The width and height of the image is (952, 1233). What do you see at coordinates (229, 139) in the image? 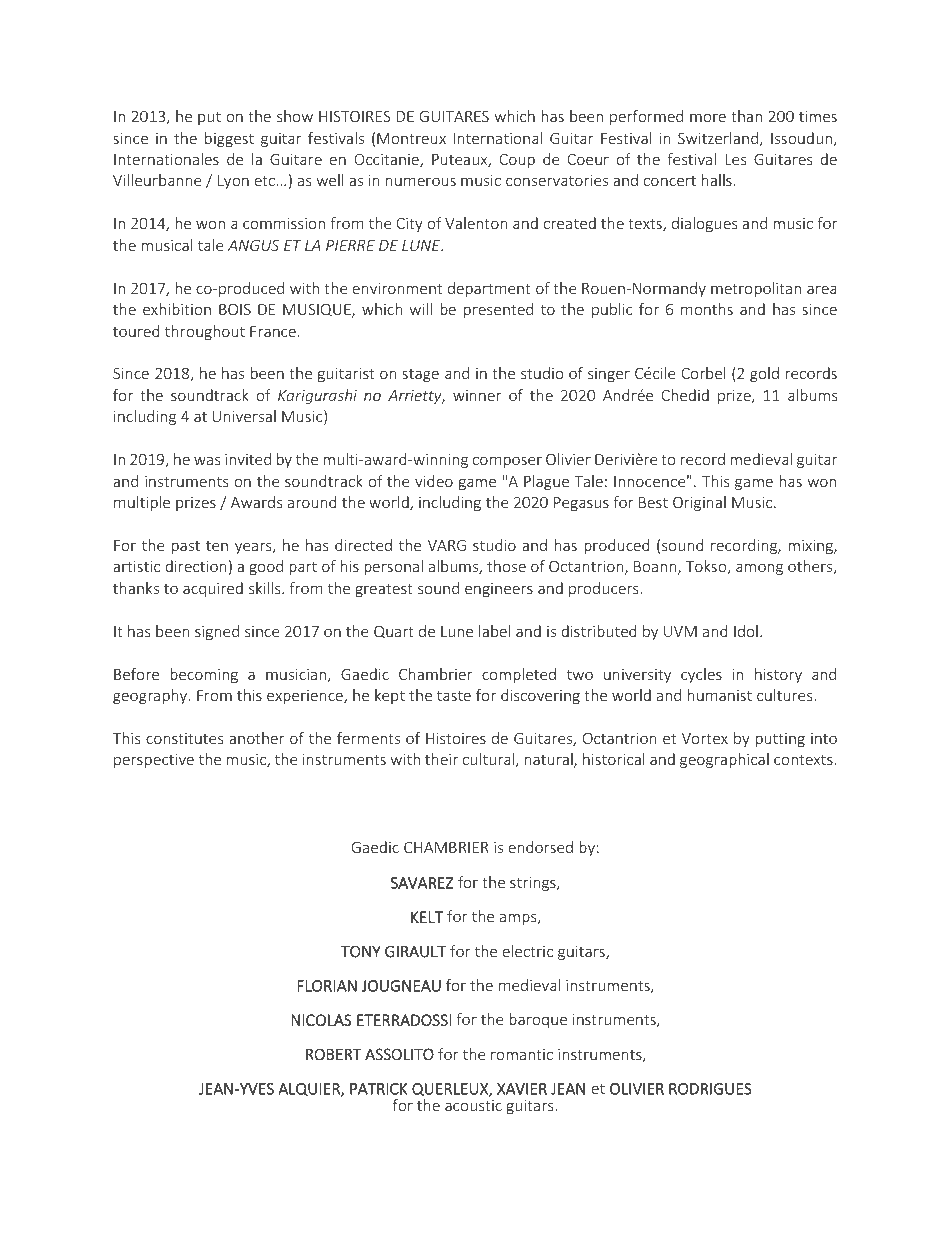
I see `biggest` at bounding box center [229, 139].
